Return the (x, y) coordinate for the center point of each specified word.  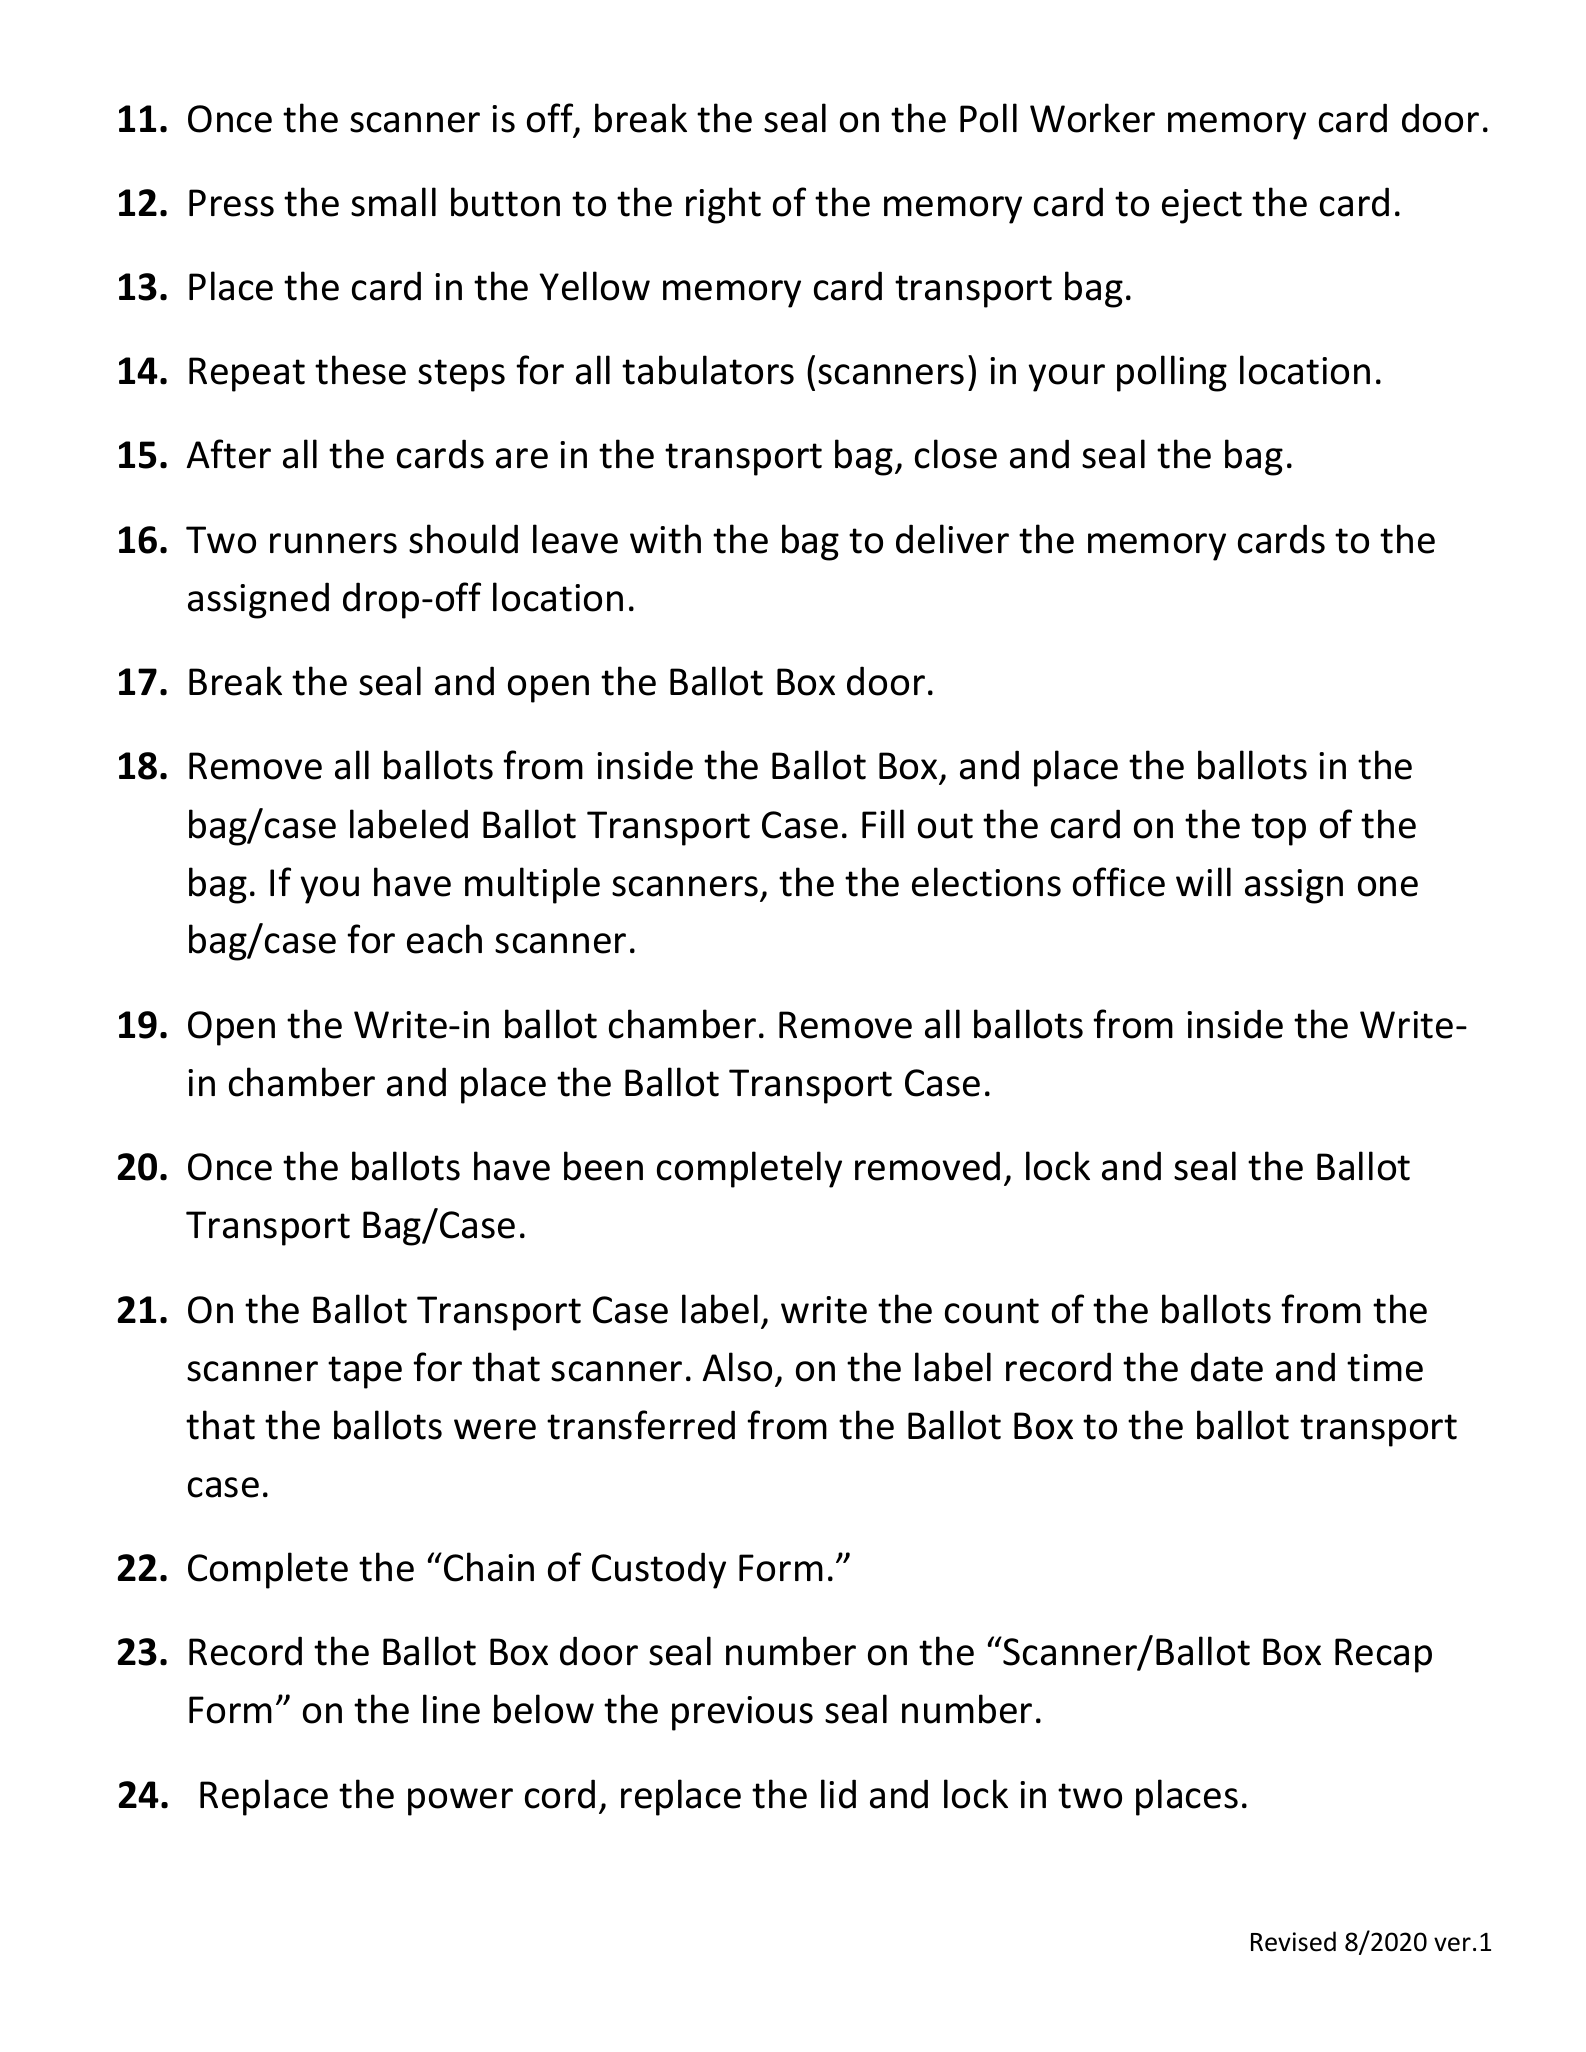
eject (1202, 206)
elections (986, 882)
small (393, 202)
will (1203, 881)
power (460, 1802)
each (444, 939)
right (723, 205)
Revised (1293, 1941)
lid (838, 1794)
